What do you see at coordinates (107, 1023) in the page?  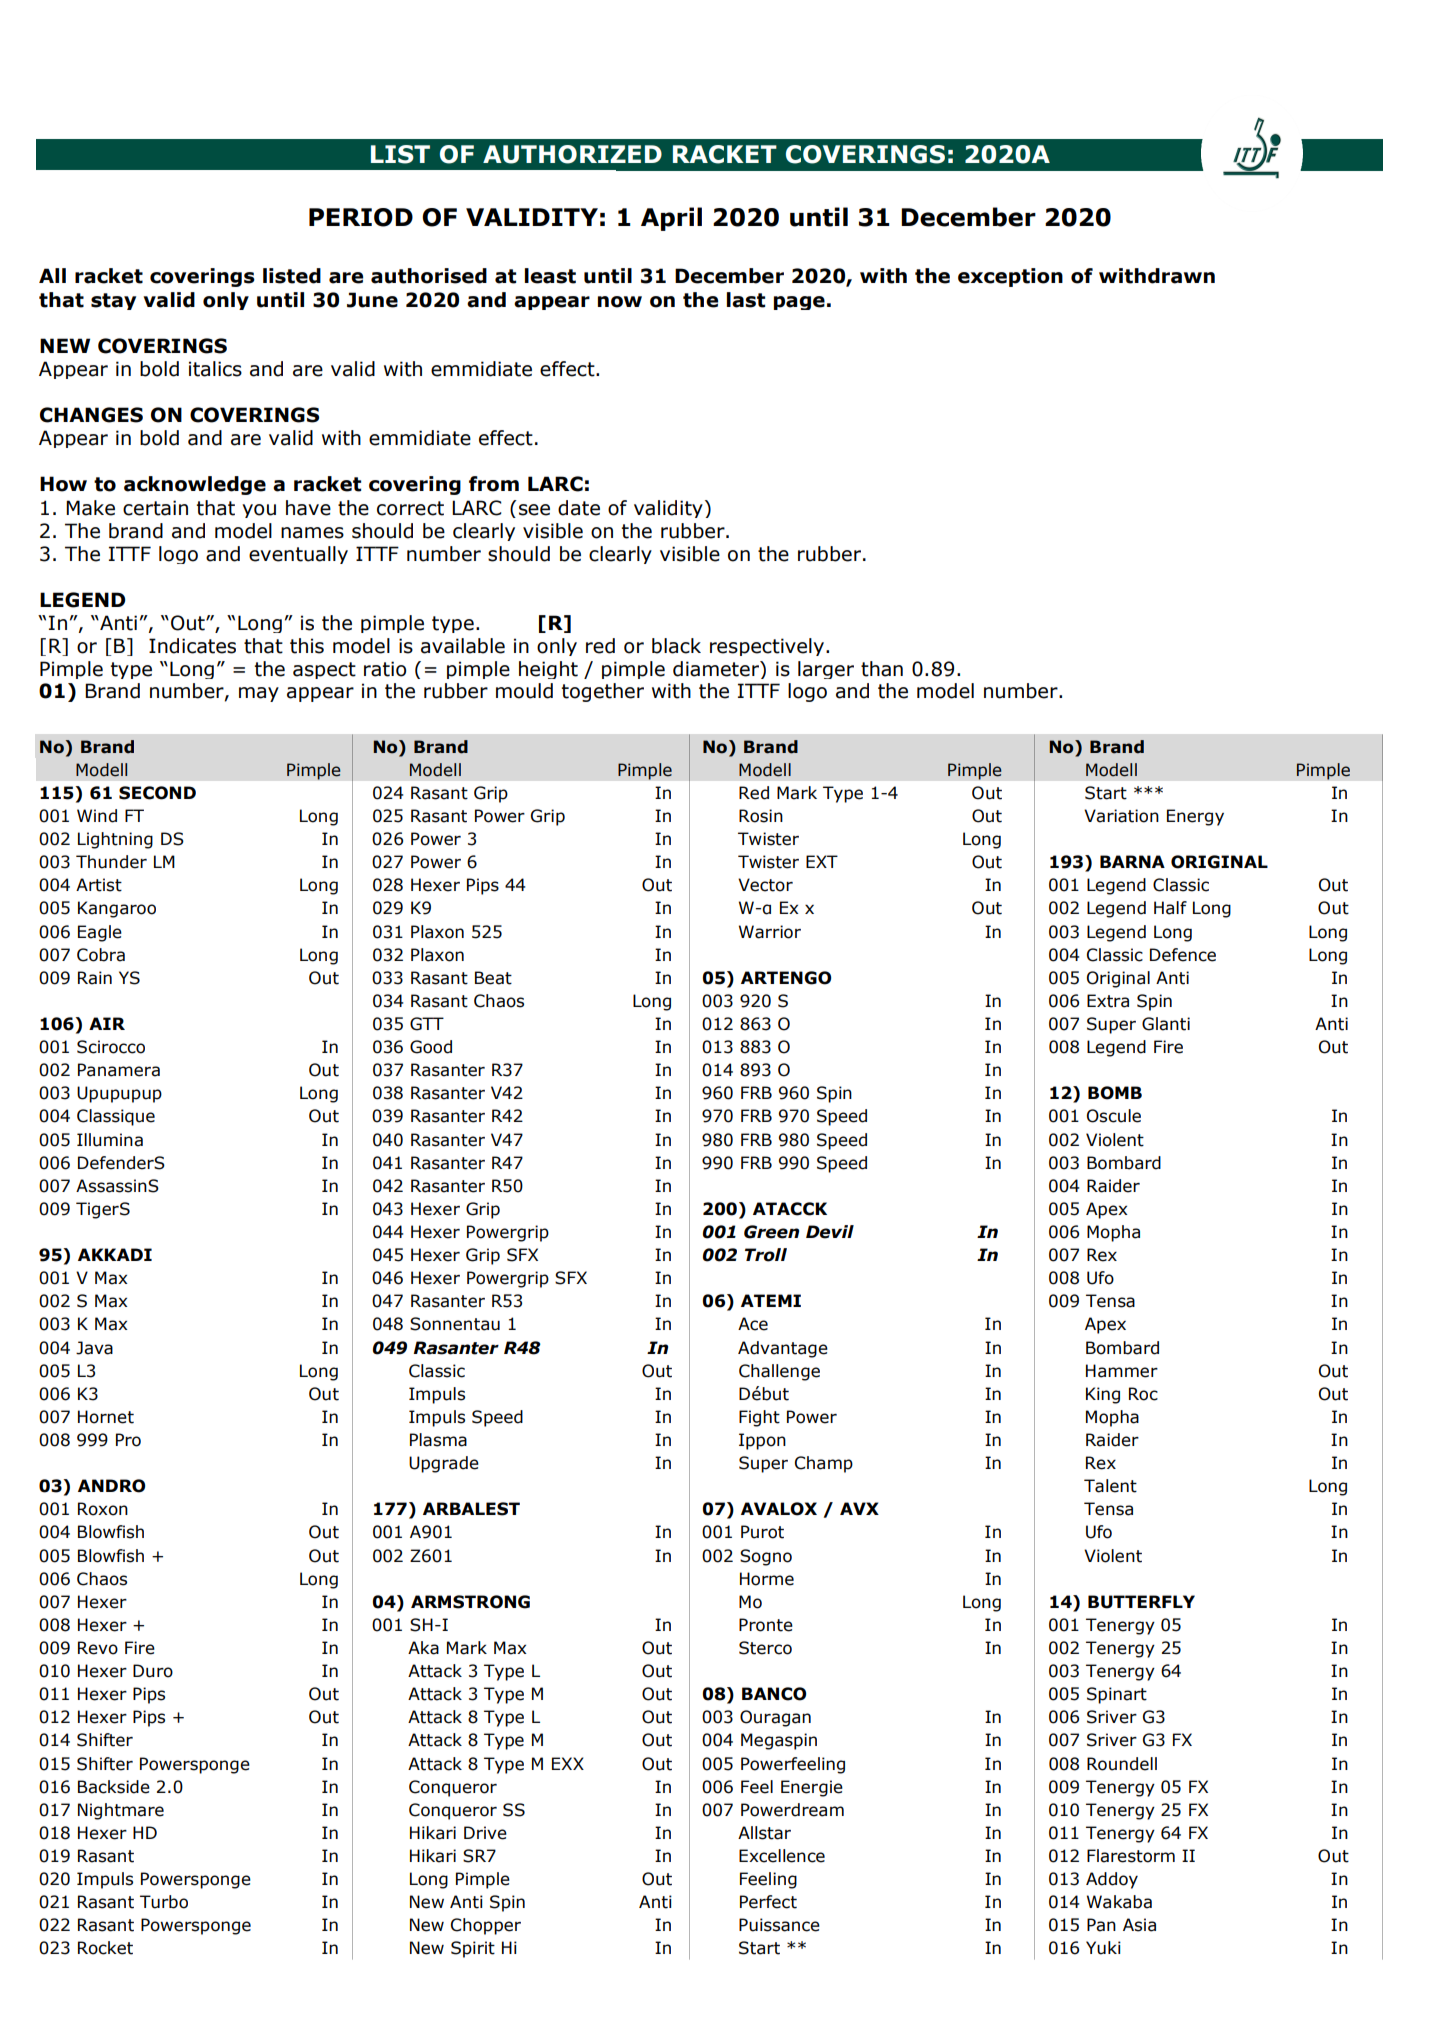 I see `AIR` at bounding box center [107, 1023].
